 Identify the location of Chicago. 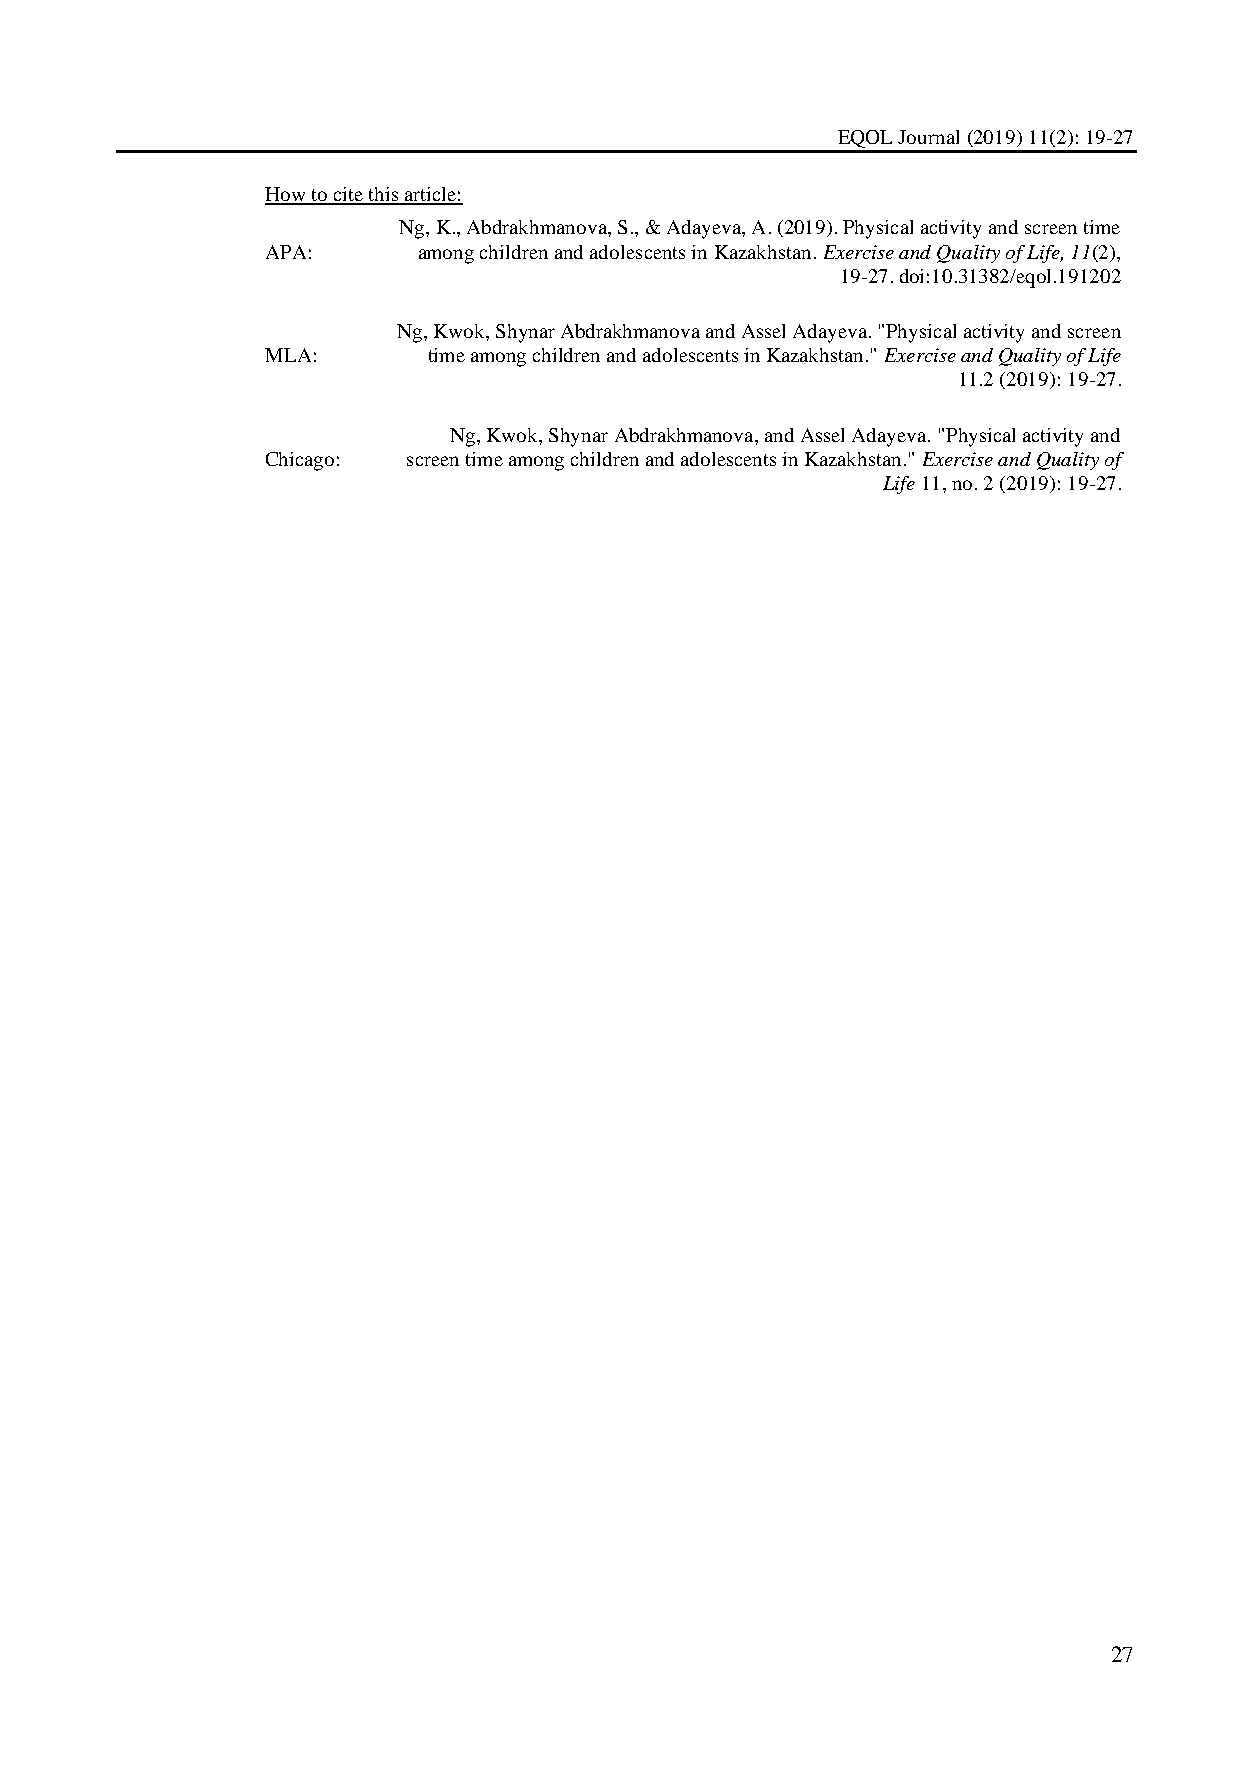
(300, 461).
